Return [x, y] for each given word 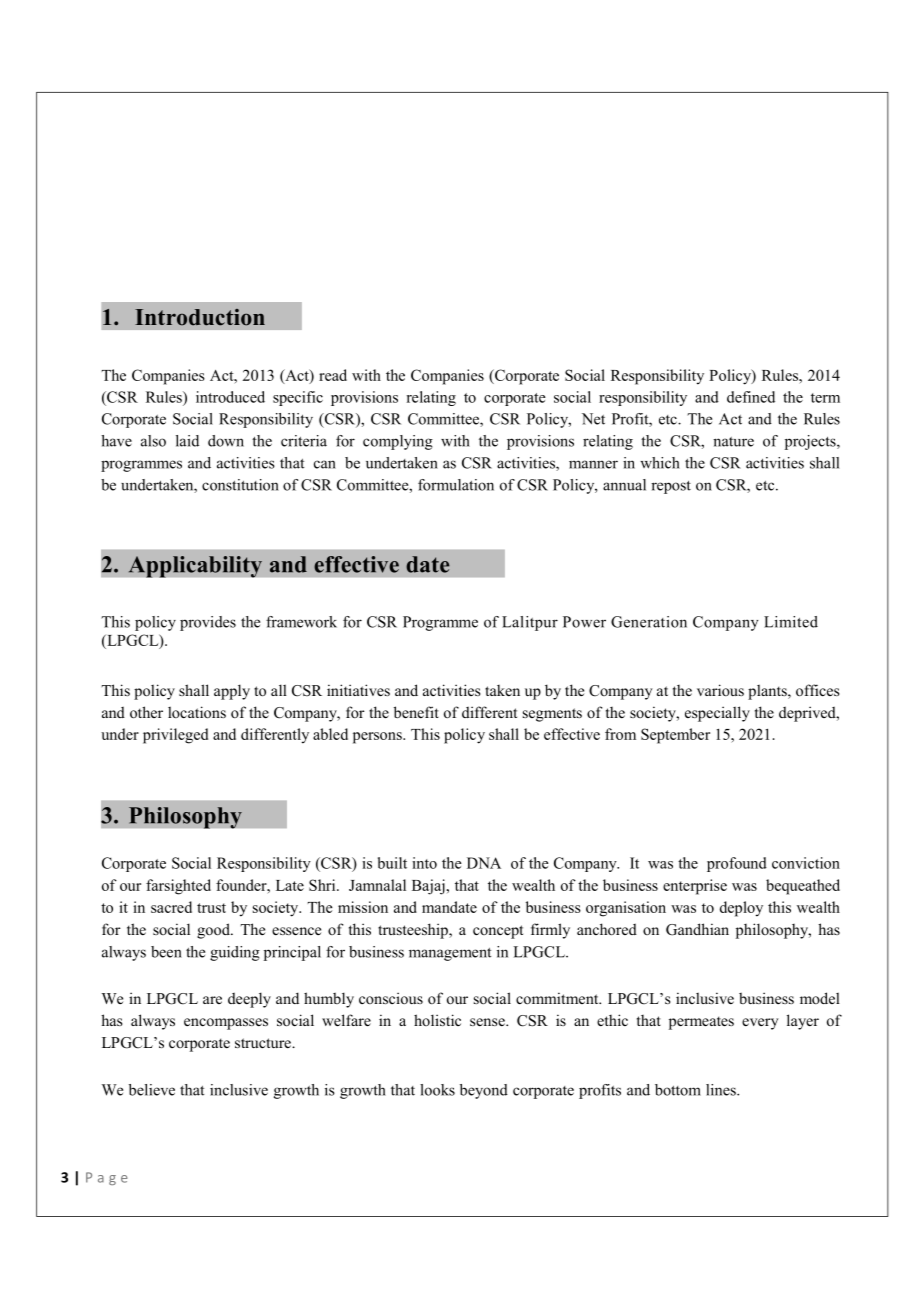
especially [717, 714]
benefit [416, 712]
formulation [456, 485]
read [333, 375]
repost [671, 487]
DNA [484, 863]
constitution [240, 485]
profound [737, 864]
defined [751, 397]
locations [197, 712]
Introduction [200, 317]
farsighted [178, 887]
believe [152, 1090]
